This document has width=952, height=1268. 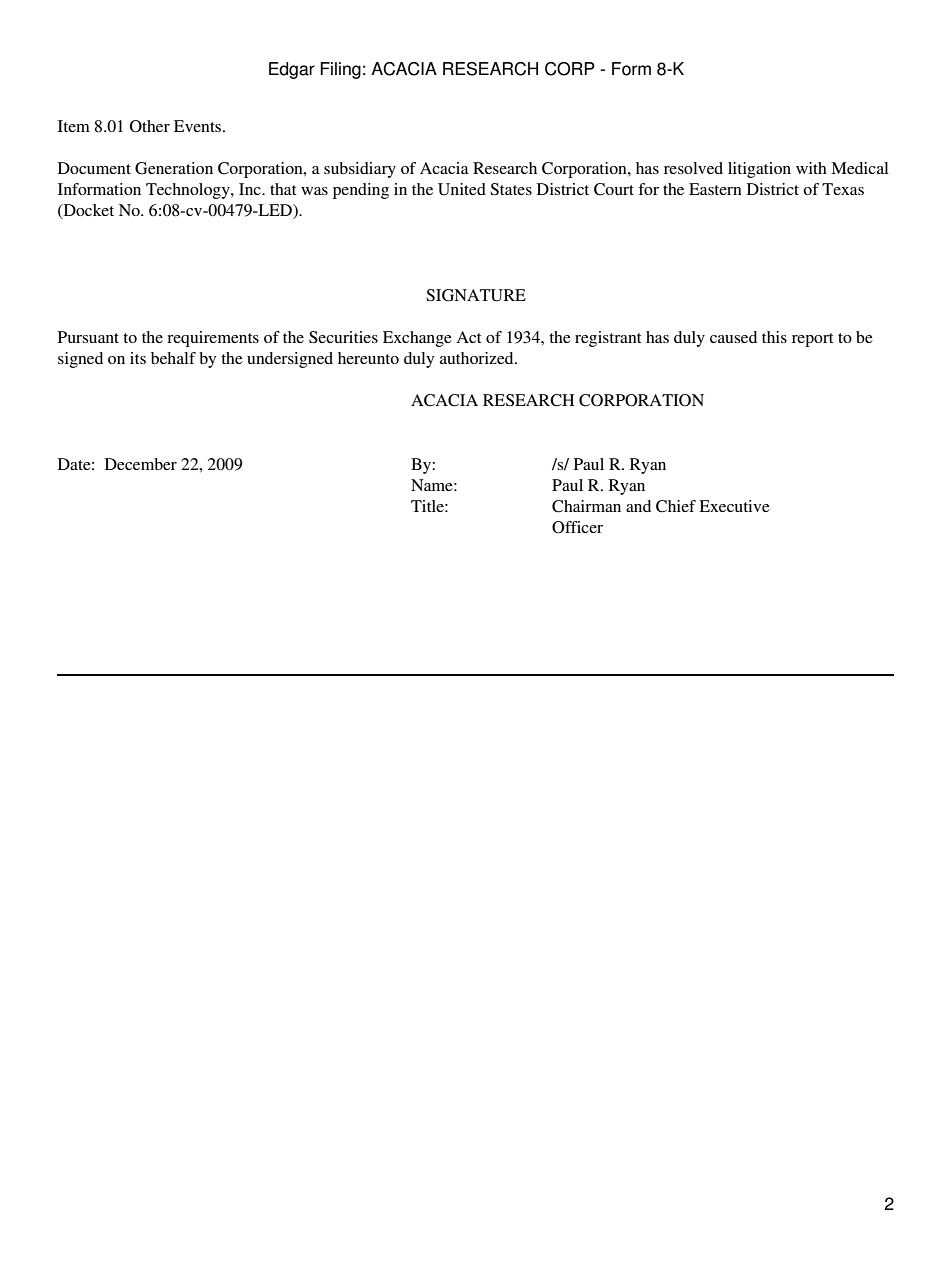 What do you see at coordinates (462, 189) in the document?
I see `United` at bounding box center [462, 189].
